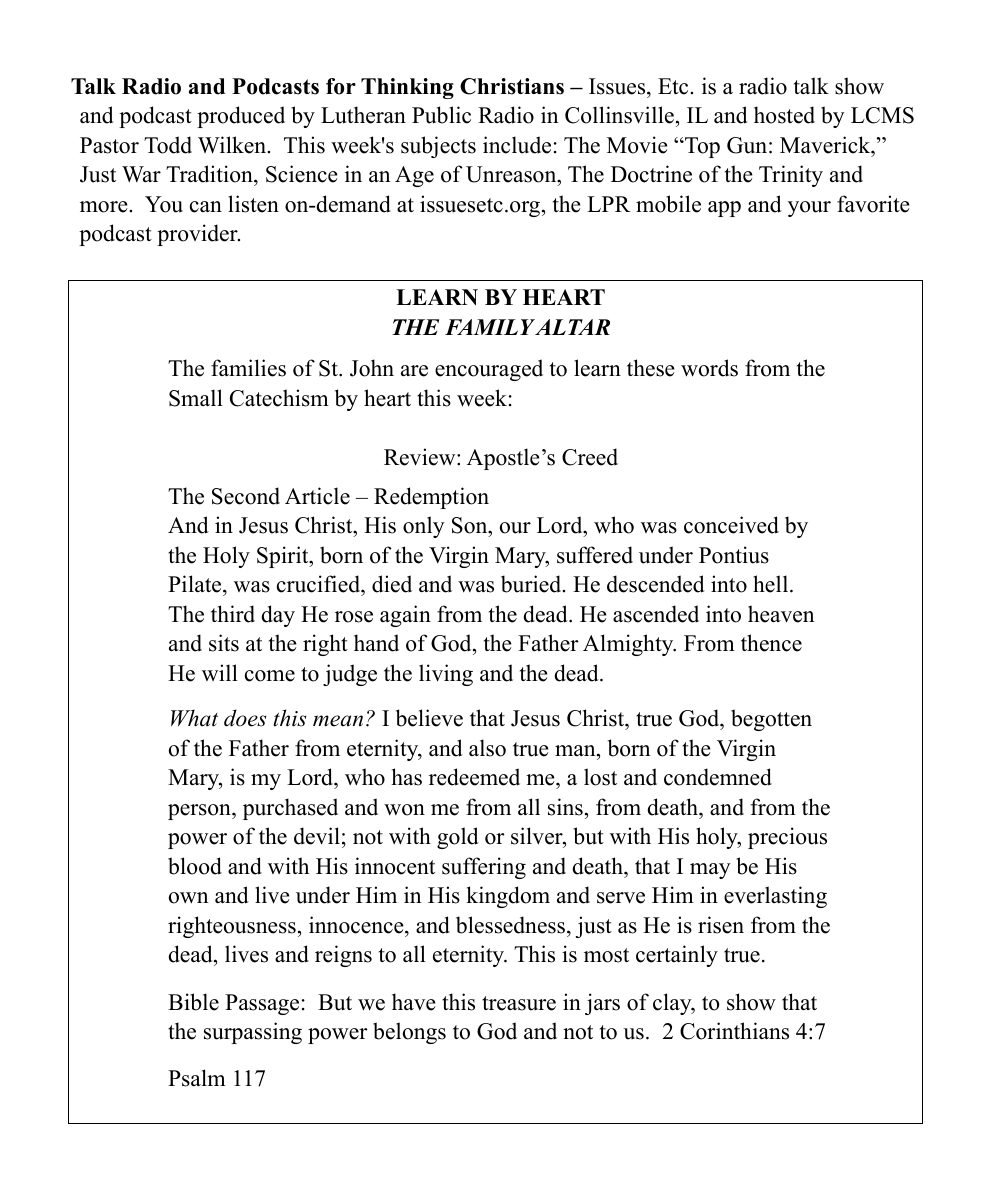  Describe the element at coordinates (532, 584) in the screenshot. I see `buried` at that location.
